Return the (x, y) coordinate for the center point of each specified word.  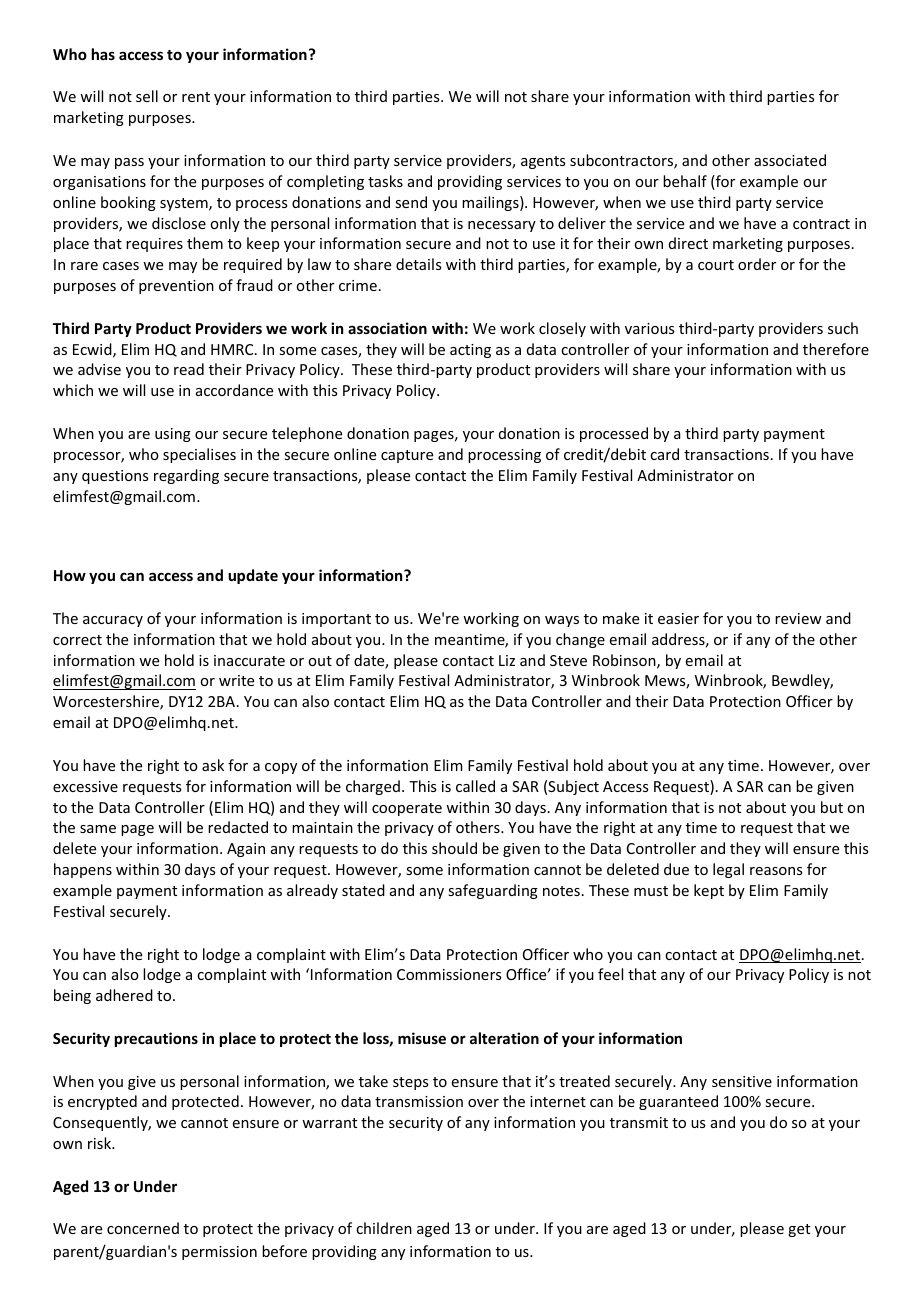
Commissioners (449, 974)
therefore (836, 349)
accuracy (113, 621)
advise (99, 369)
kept (709, 891)
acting (470, 351)
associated (790, 160)
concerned (143, 1228)
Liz (507, 660)
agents (543, 162)
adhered (124, 995)
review (798, 618)
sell (147, 96)
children (384, 1228)
